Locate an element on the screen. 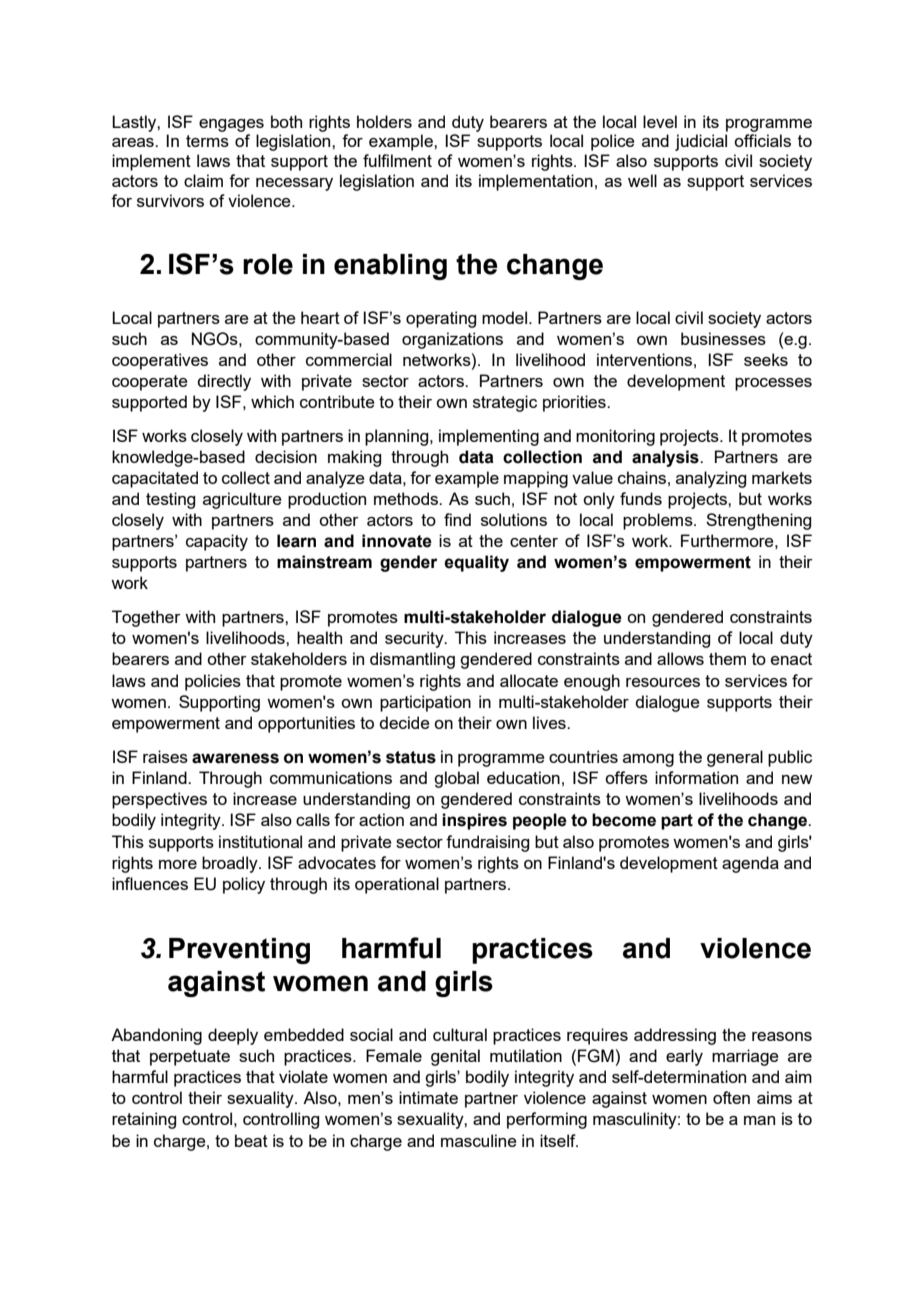 This screenshot has height=1308, width=924. general is located at coordinates (735, 758).
